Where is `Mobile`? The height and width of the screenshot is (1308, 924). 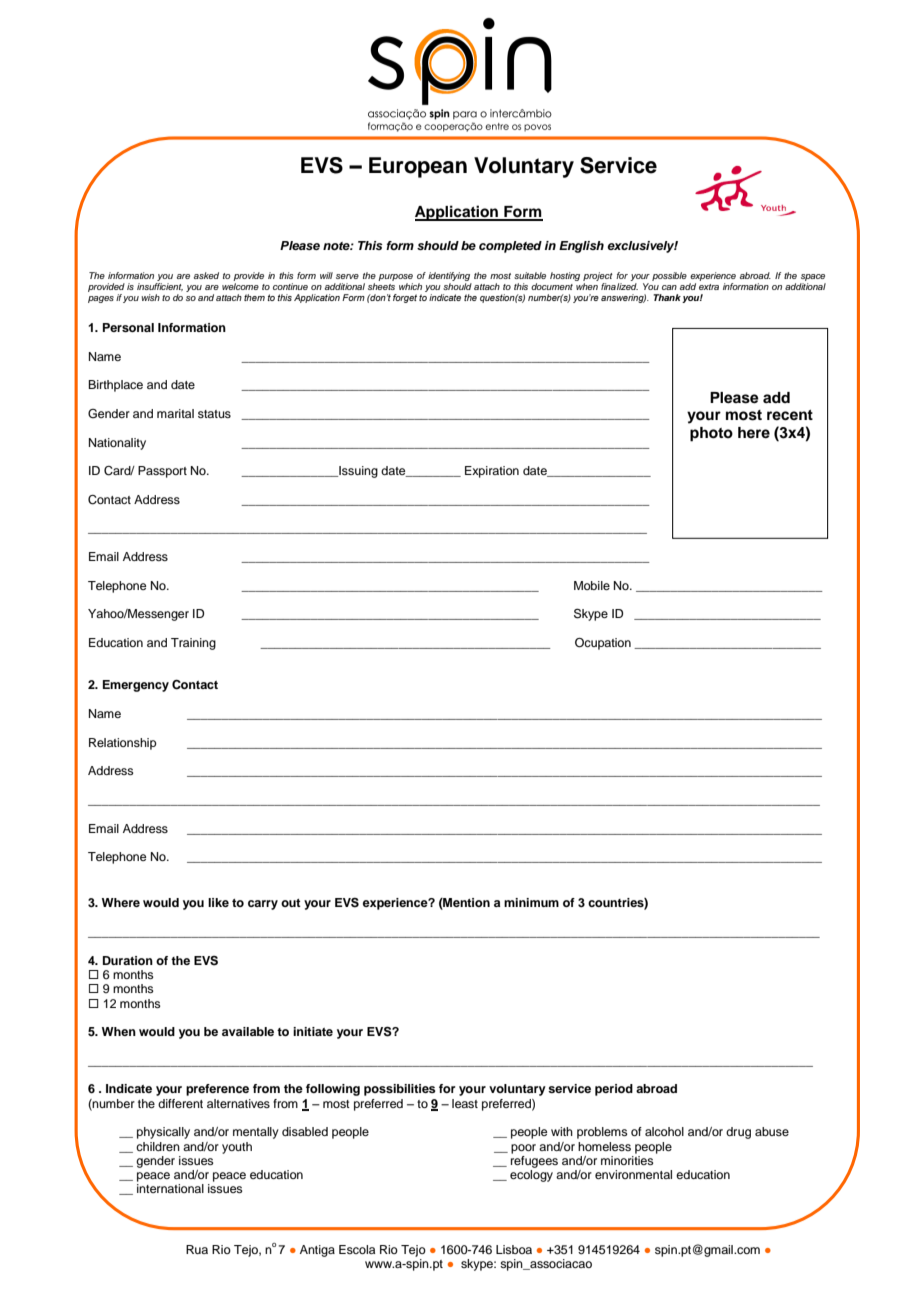 Mobile is located at coordinates (592, 585).
